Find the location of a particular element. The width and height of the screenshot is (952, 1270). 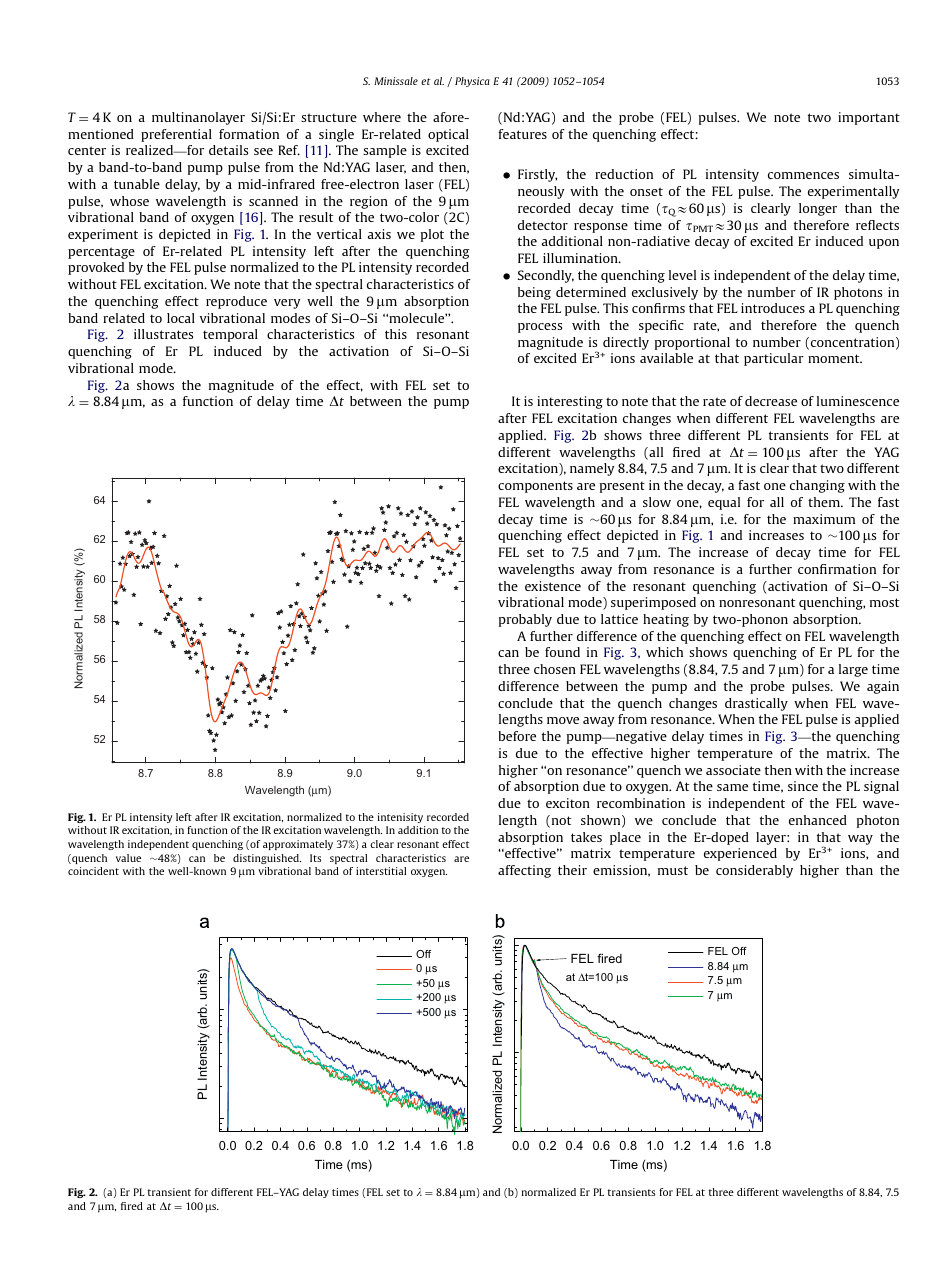

optical is located at coordinates (448, 135).
